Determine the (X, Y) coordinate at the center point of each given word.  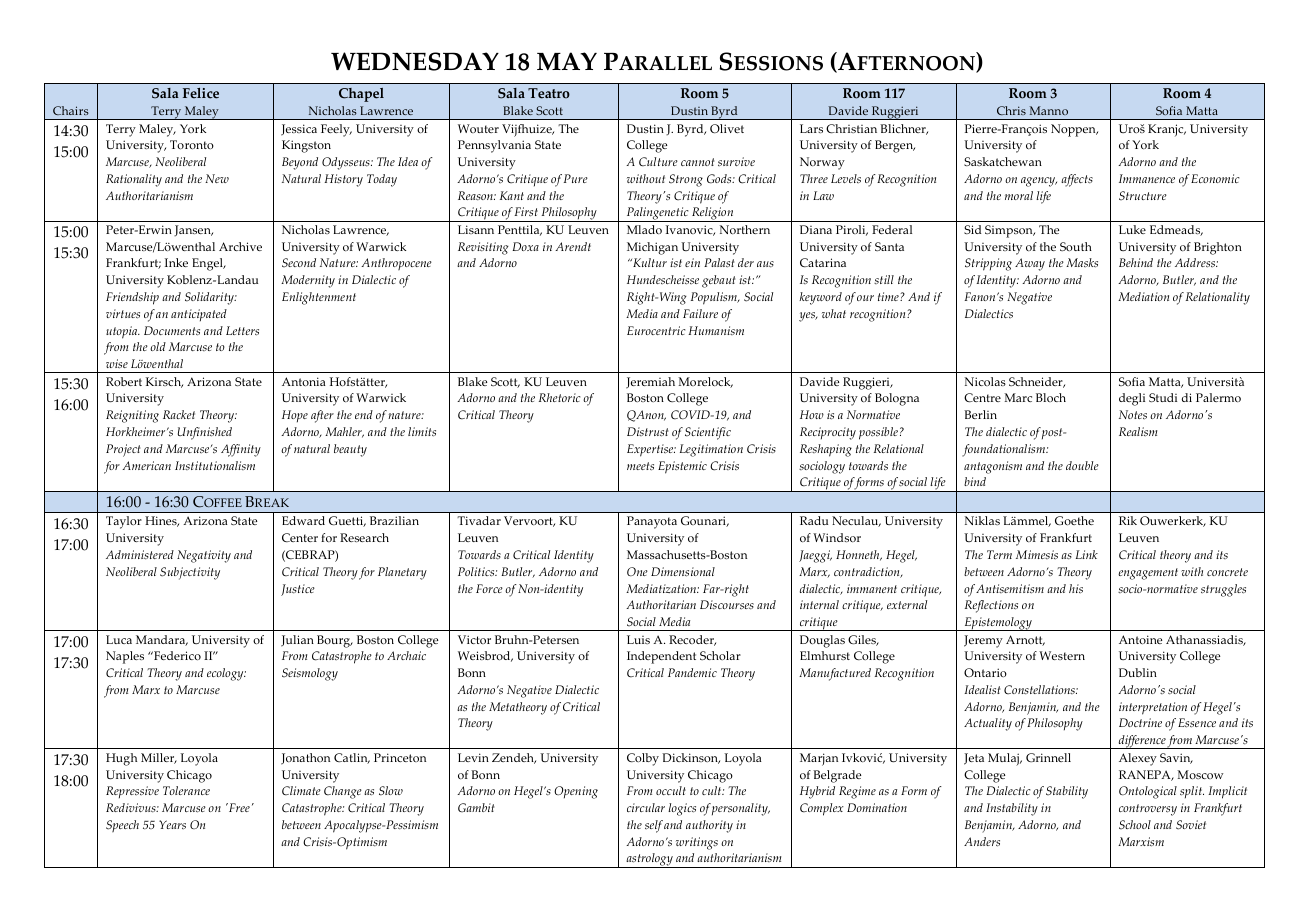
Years (172, 824)
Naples (125, 657)
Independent (661, 657)
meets (640, 466)
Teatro (549, 93)
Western (1062, 655)
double (1082, 465)
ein (692, 262)
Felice (201, 93)
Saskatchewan (1003, 161)
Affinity (241, 450)
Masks (1082, 263)
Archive (240, 246)
